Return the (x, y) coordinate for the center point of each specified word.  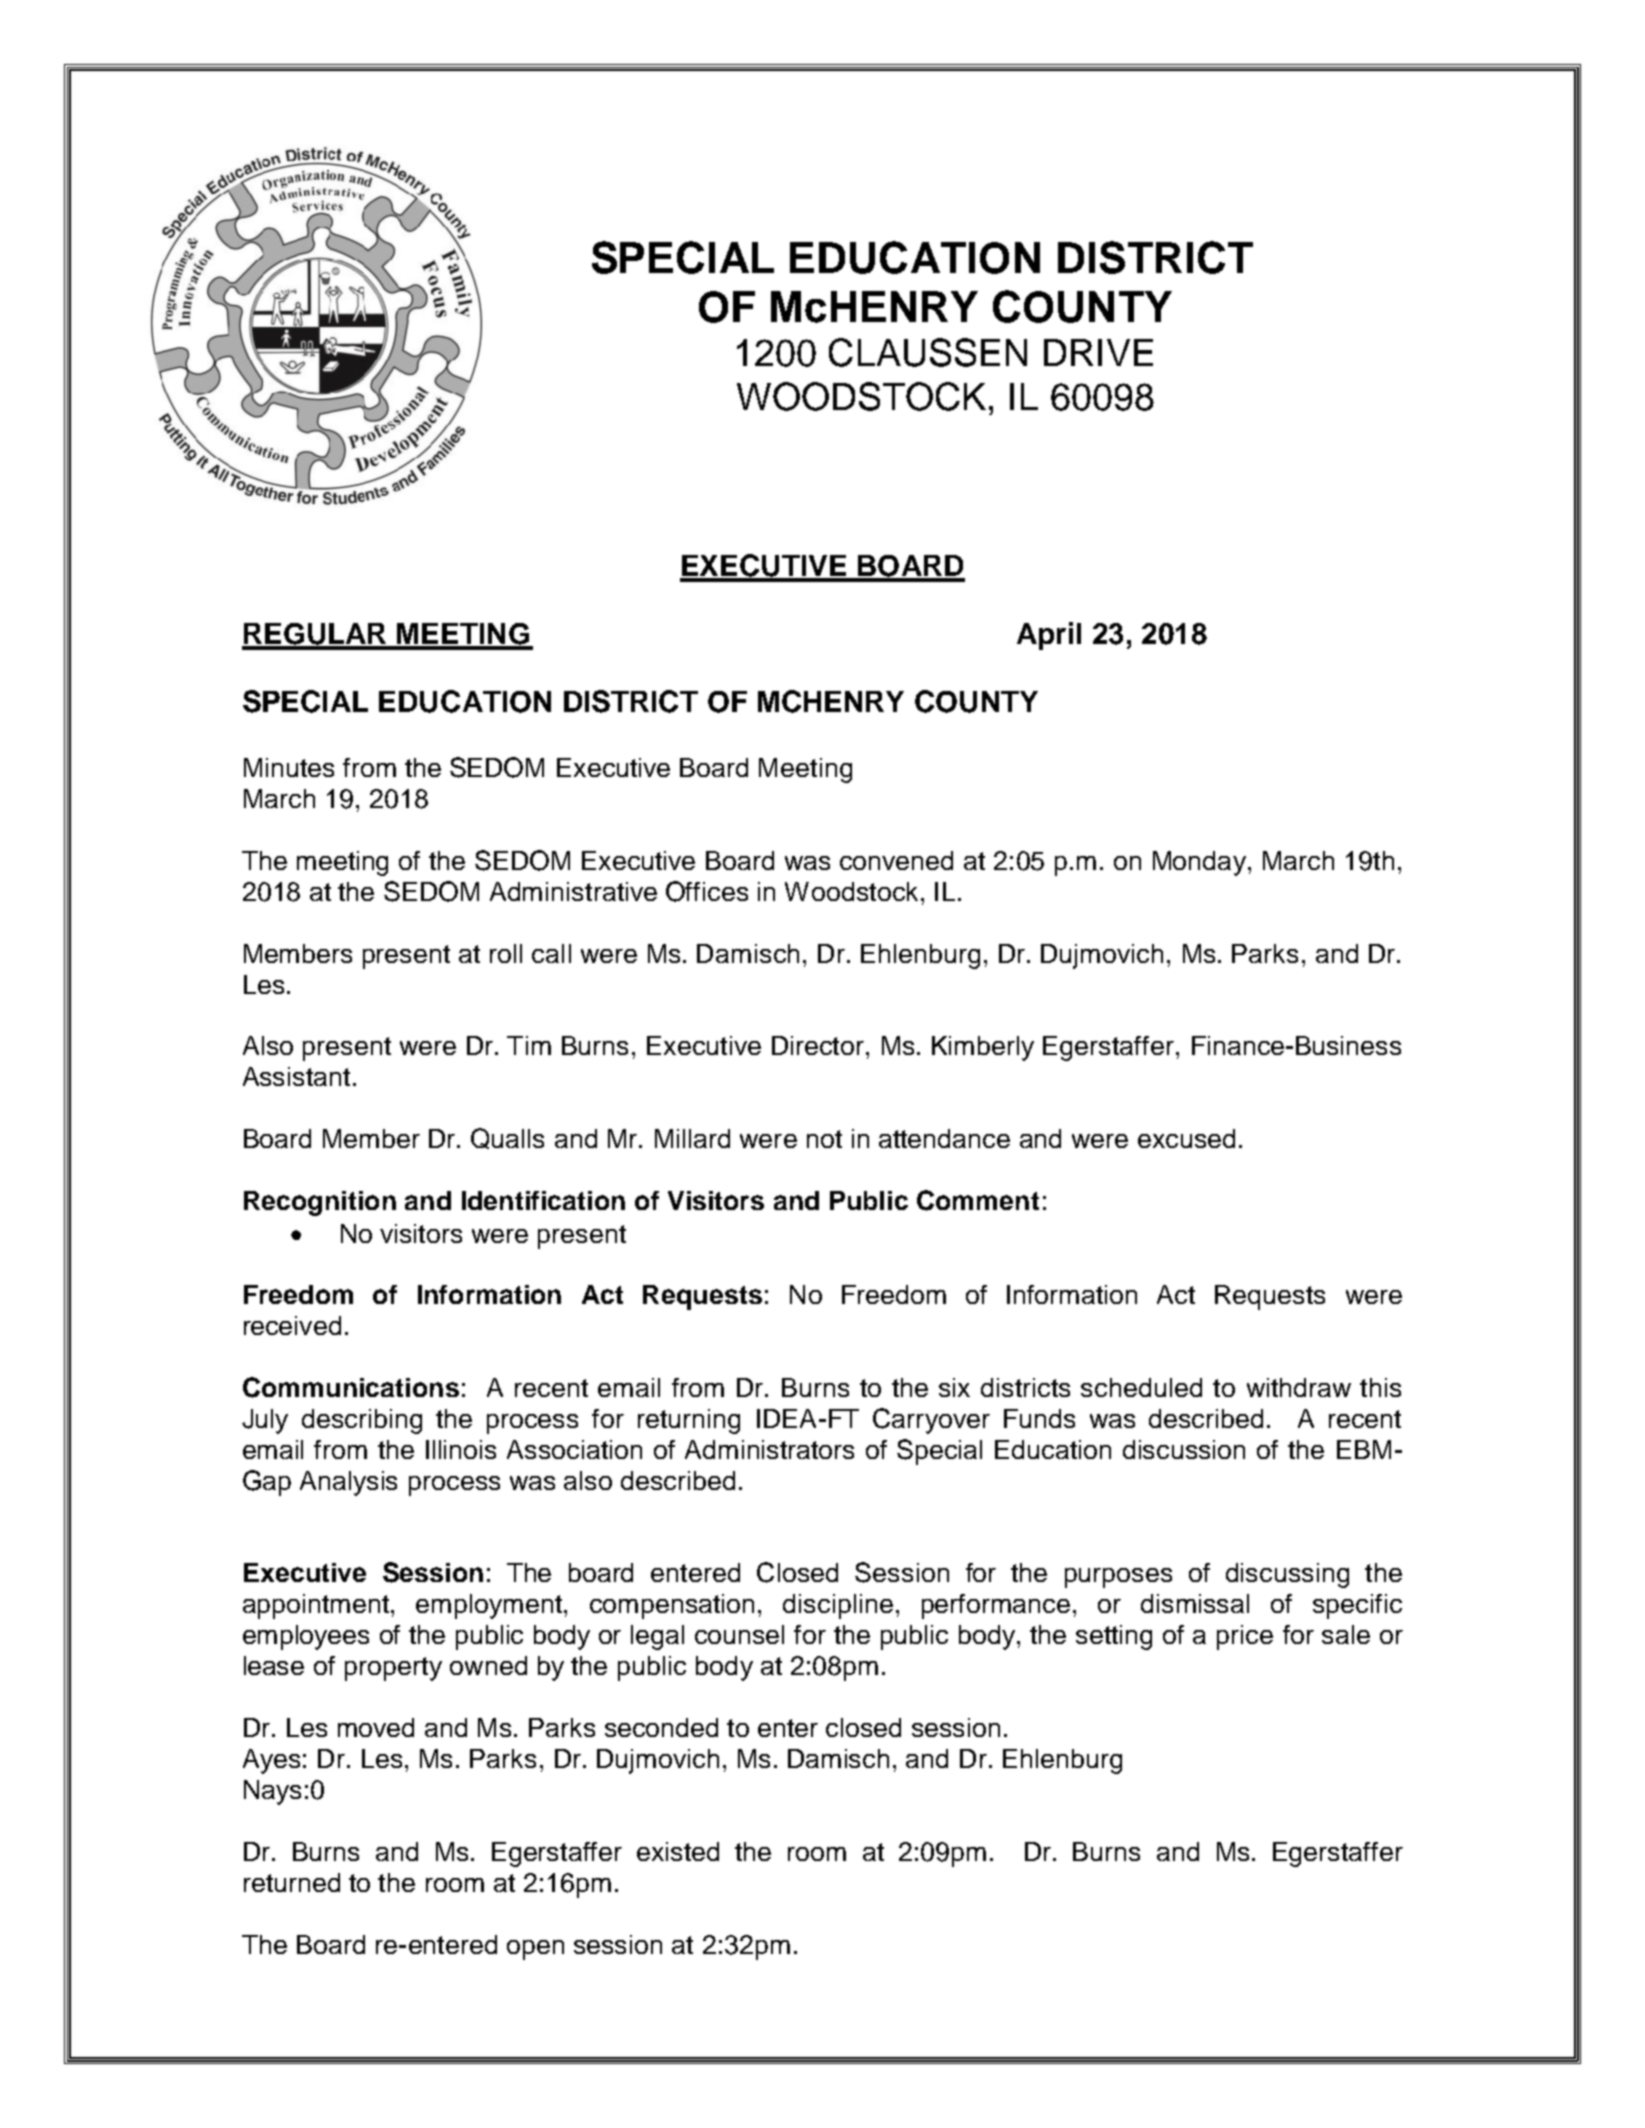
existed (678, 1851)
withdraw (1299, 1387)
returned (292, 1882)
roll (506, 953)
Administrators (769, 1449)
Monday (1199, 863)
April (1049, 636)
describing (362, 1421)
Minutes (289, 767)
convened (896, 860)
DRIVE (1098, 352)
